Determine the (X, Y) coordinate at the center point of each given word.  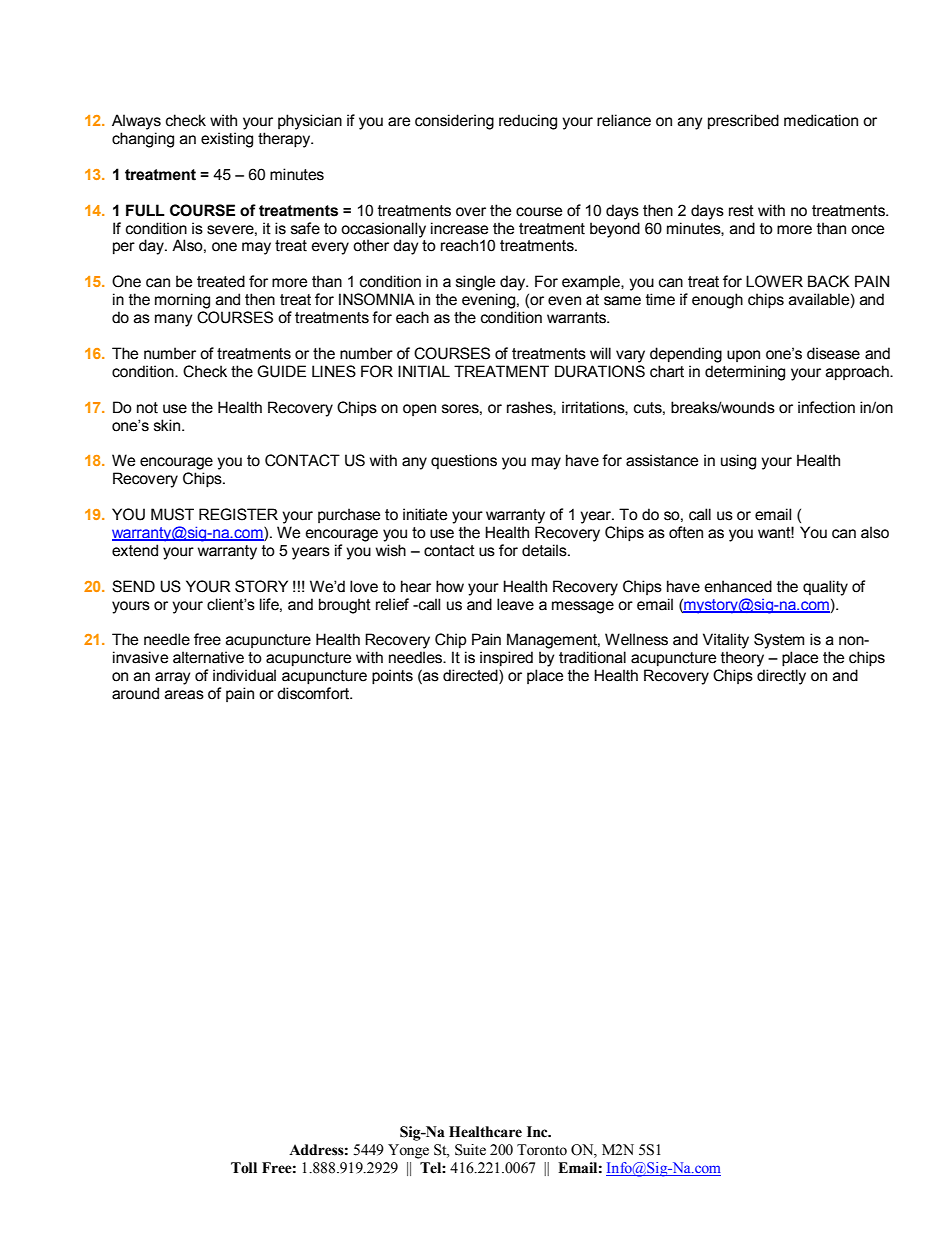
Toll (244, 1168)
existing (227, 140)
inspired (506, 658)
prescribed (743, 121)
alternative (208, 657)
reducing (528, 122)
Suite (470, 1150)
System (779, 641)
